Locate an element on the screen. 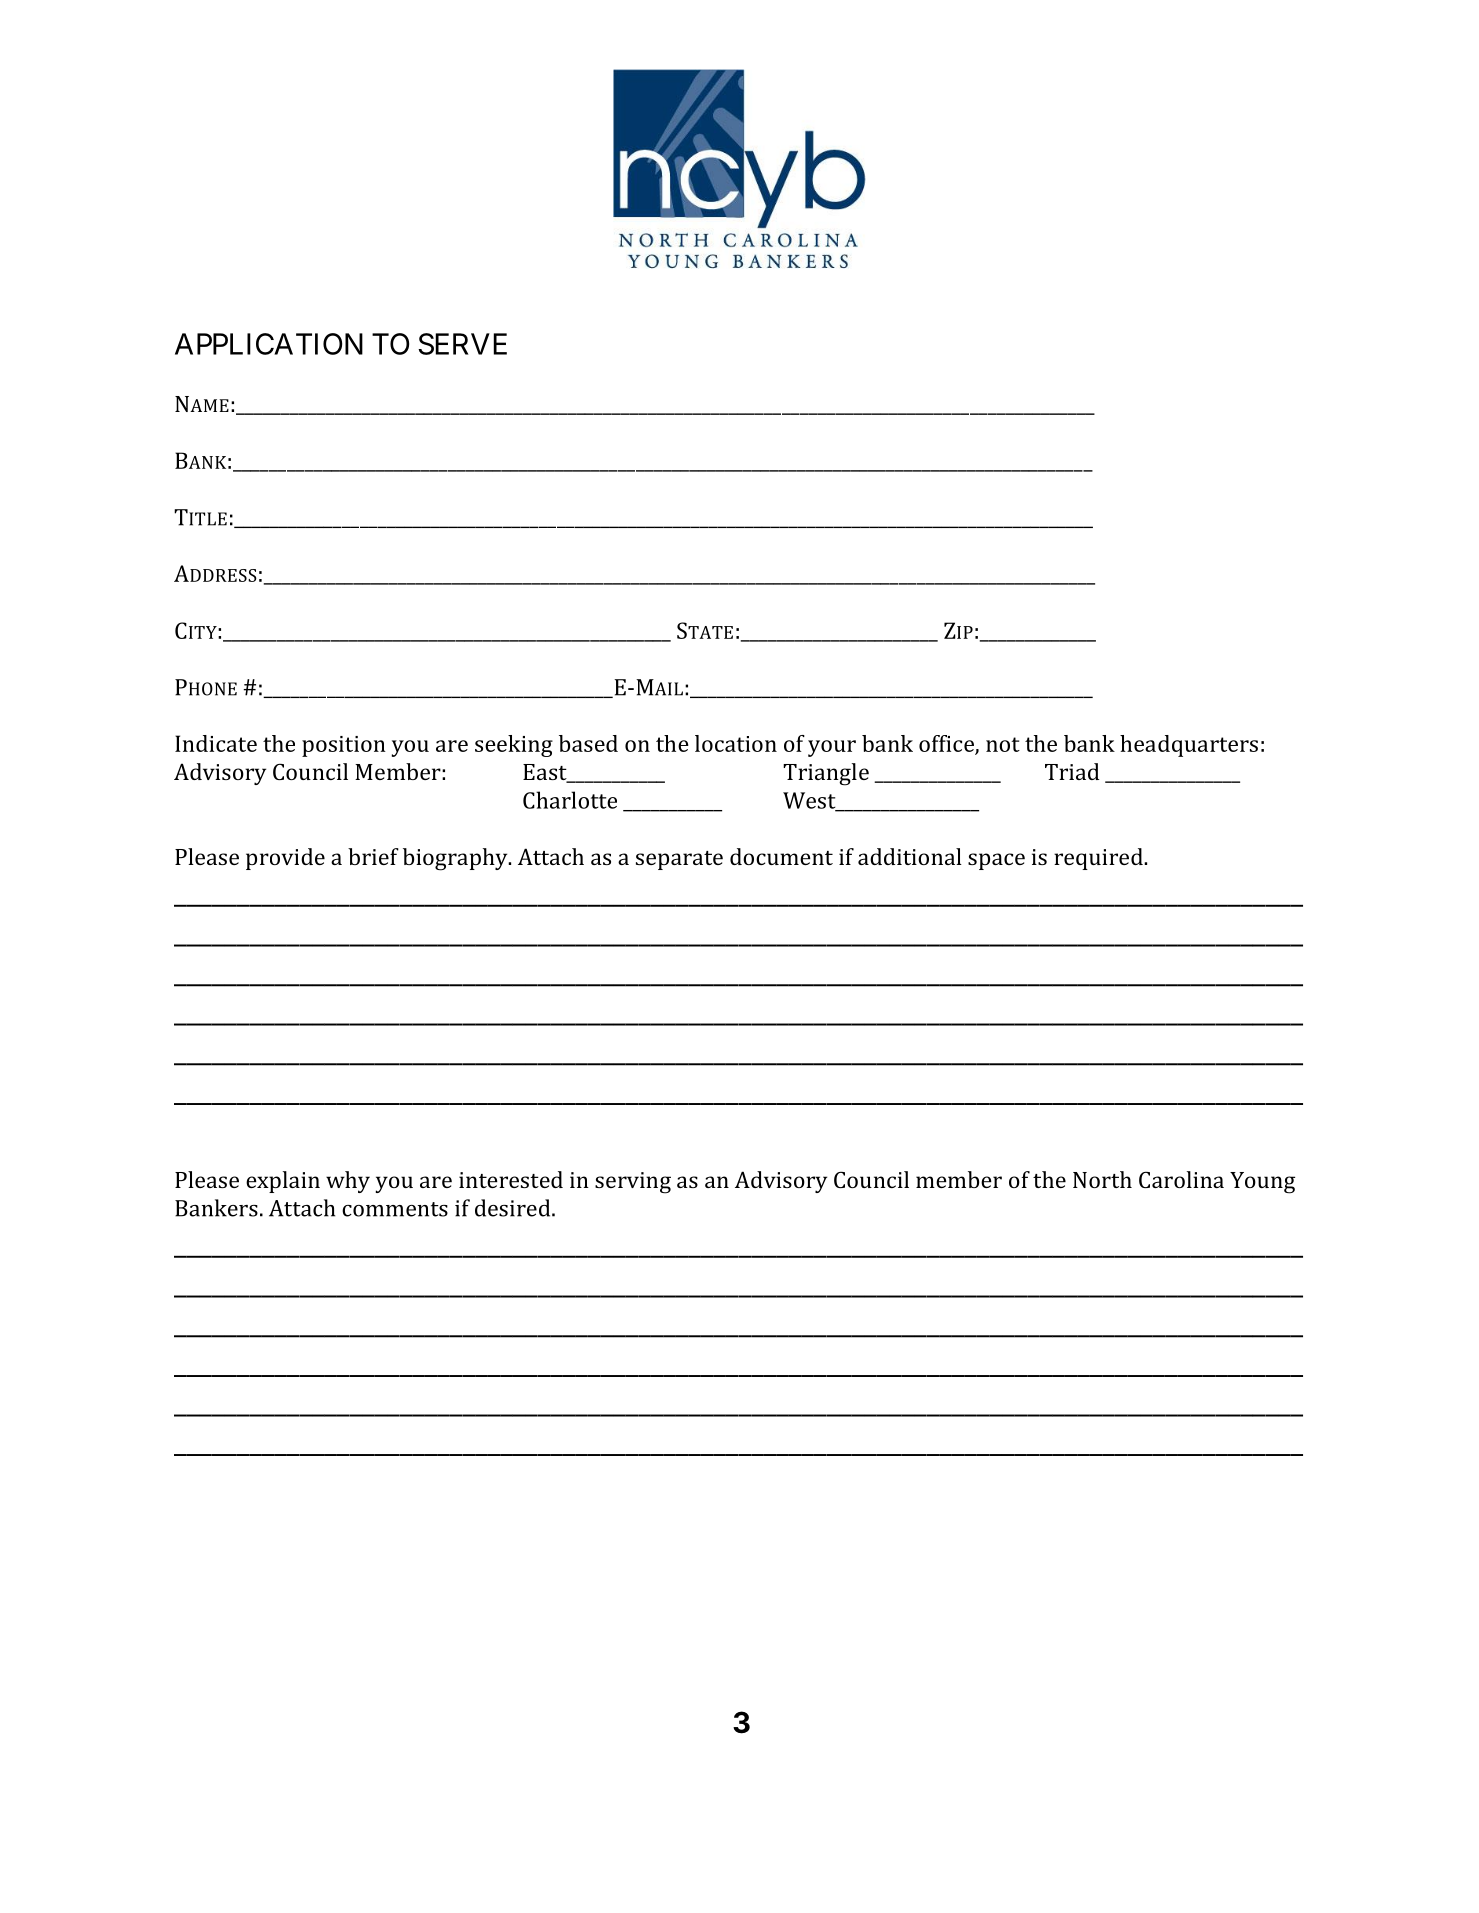 The image size is (1479, 1913). why is located at coordinates (348, 1182).
